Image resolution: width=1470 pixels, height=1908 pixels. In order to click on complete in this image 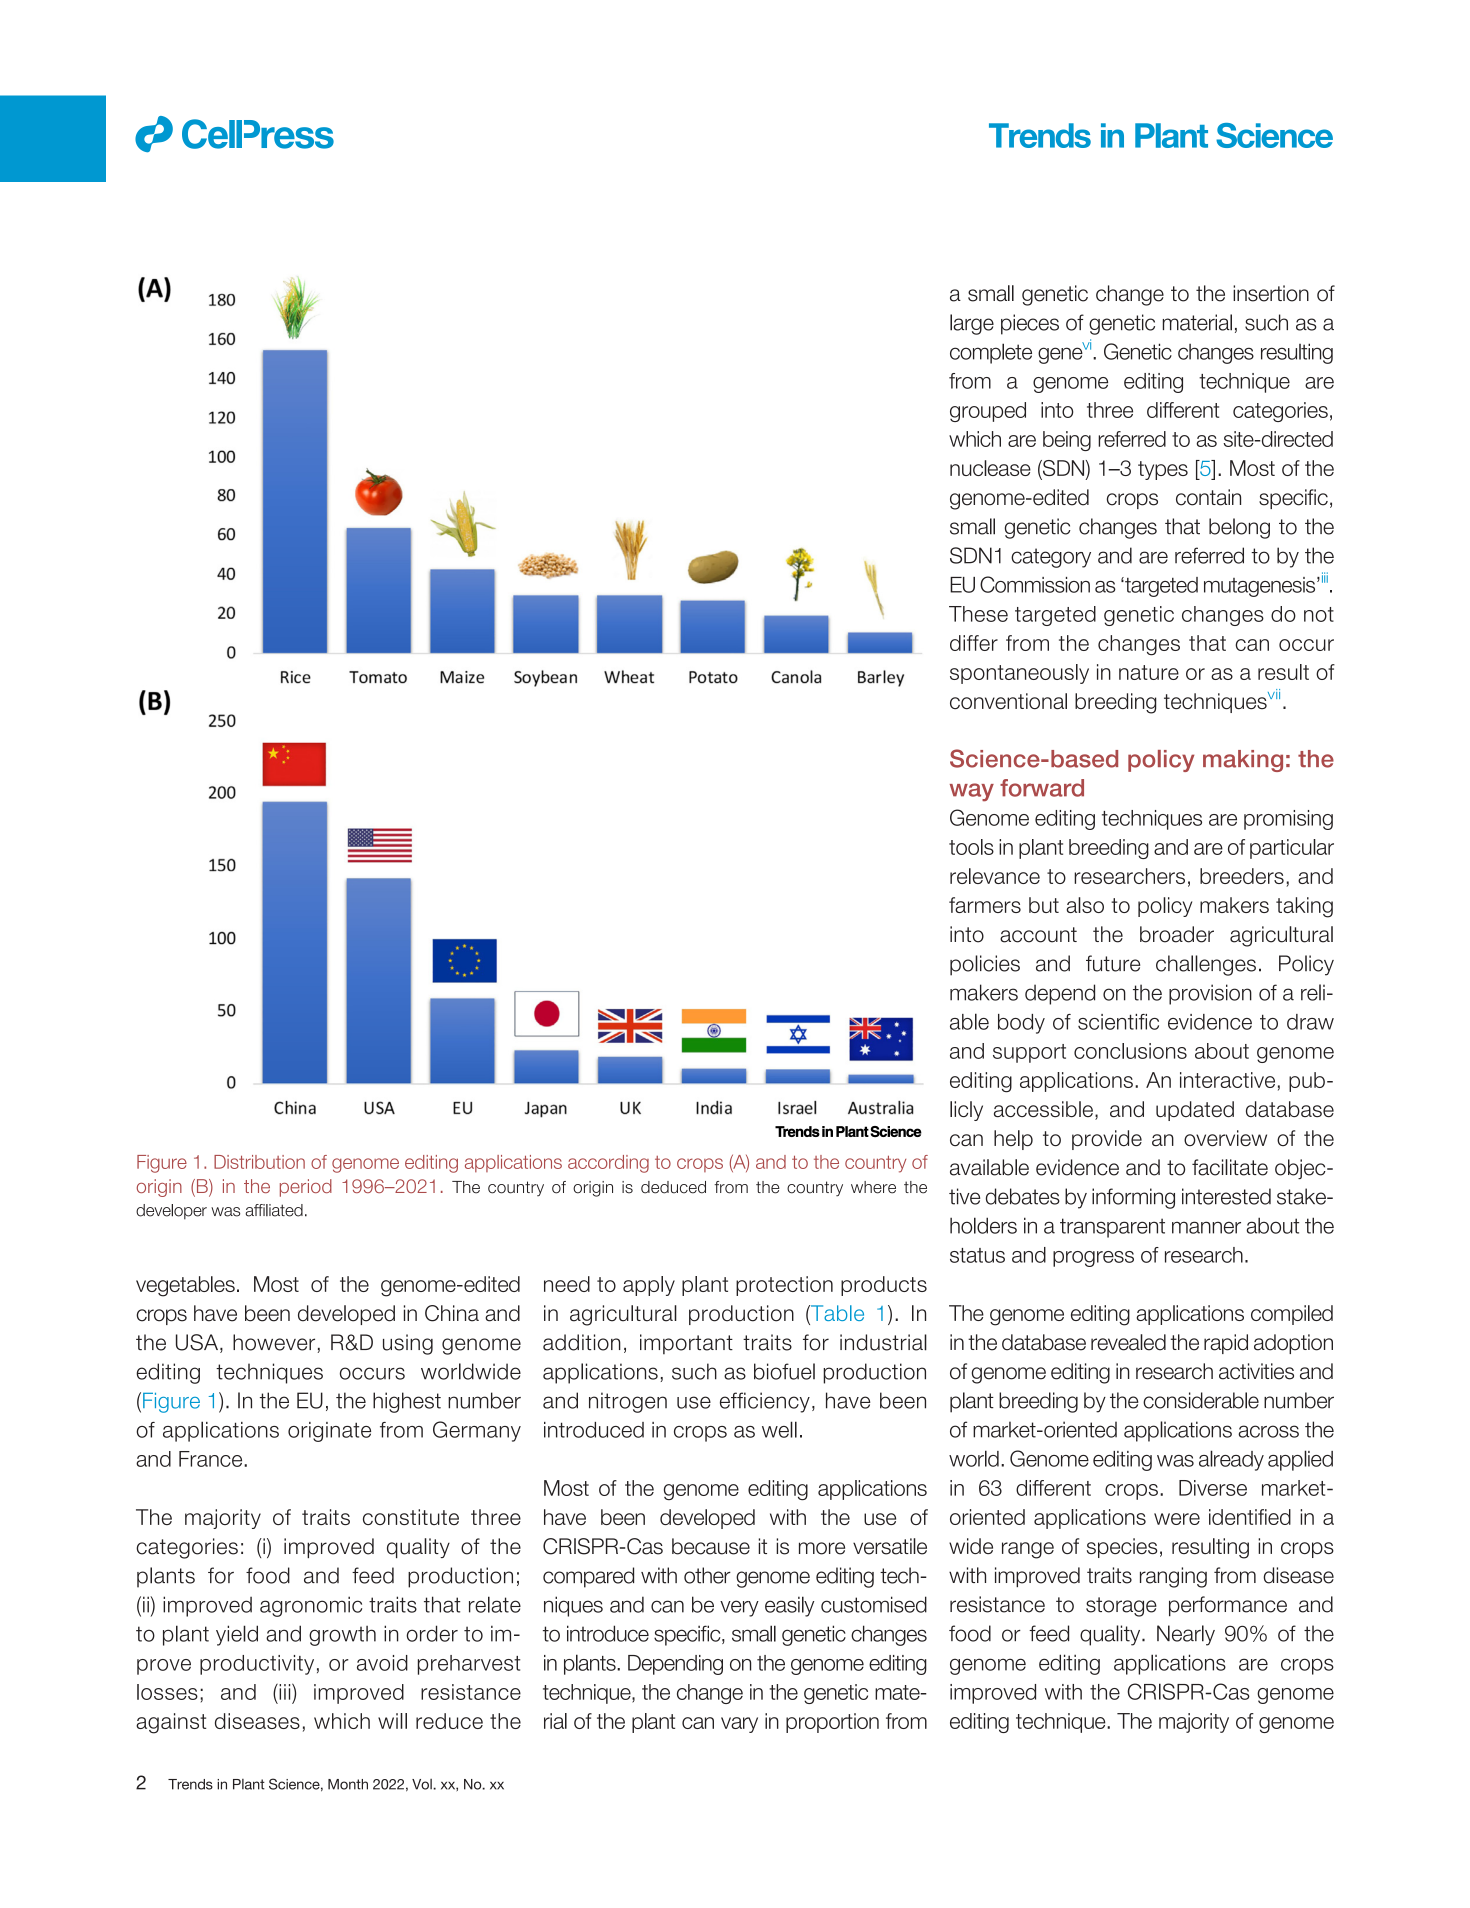, I will do `click(991, 353)`.
